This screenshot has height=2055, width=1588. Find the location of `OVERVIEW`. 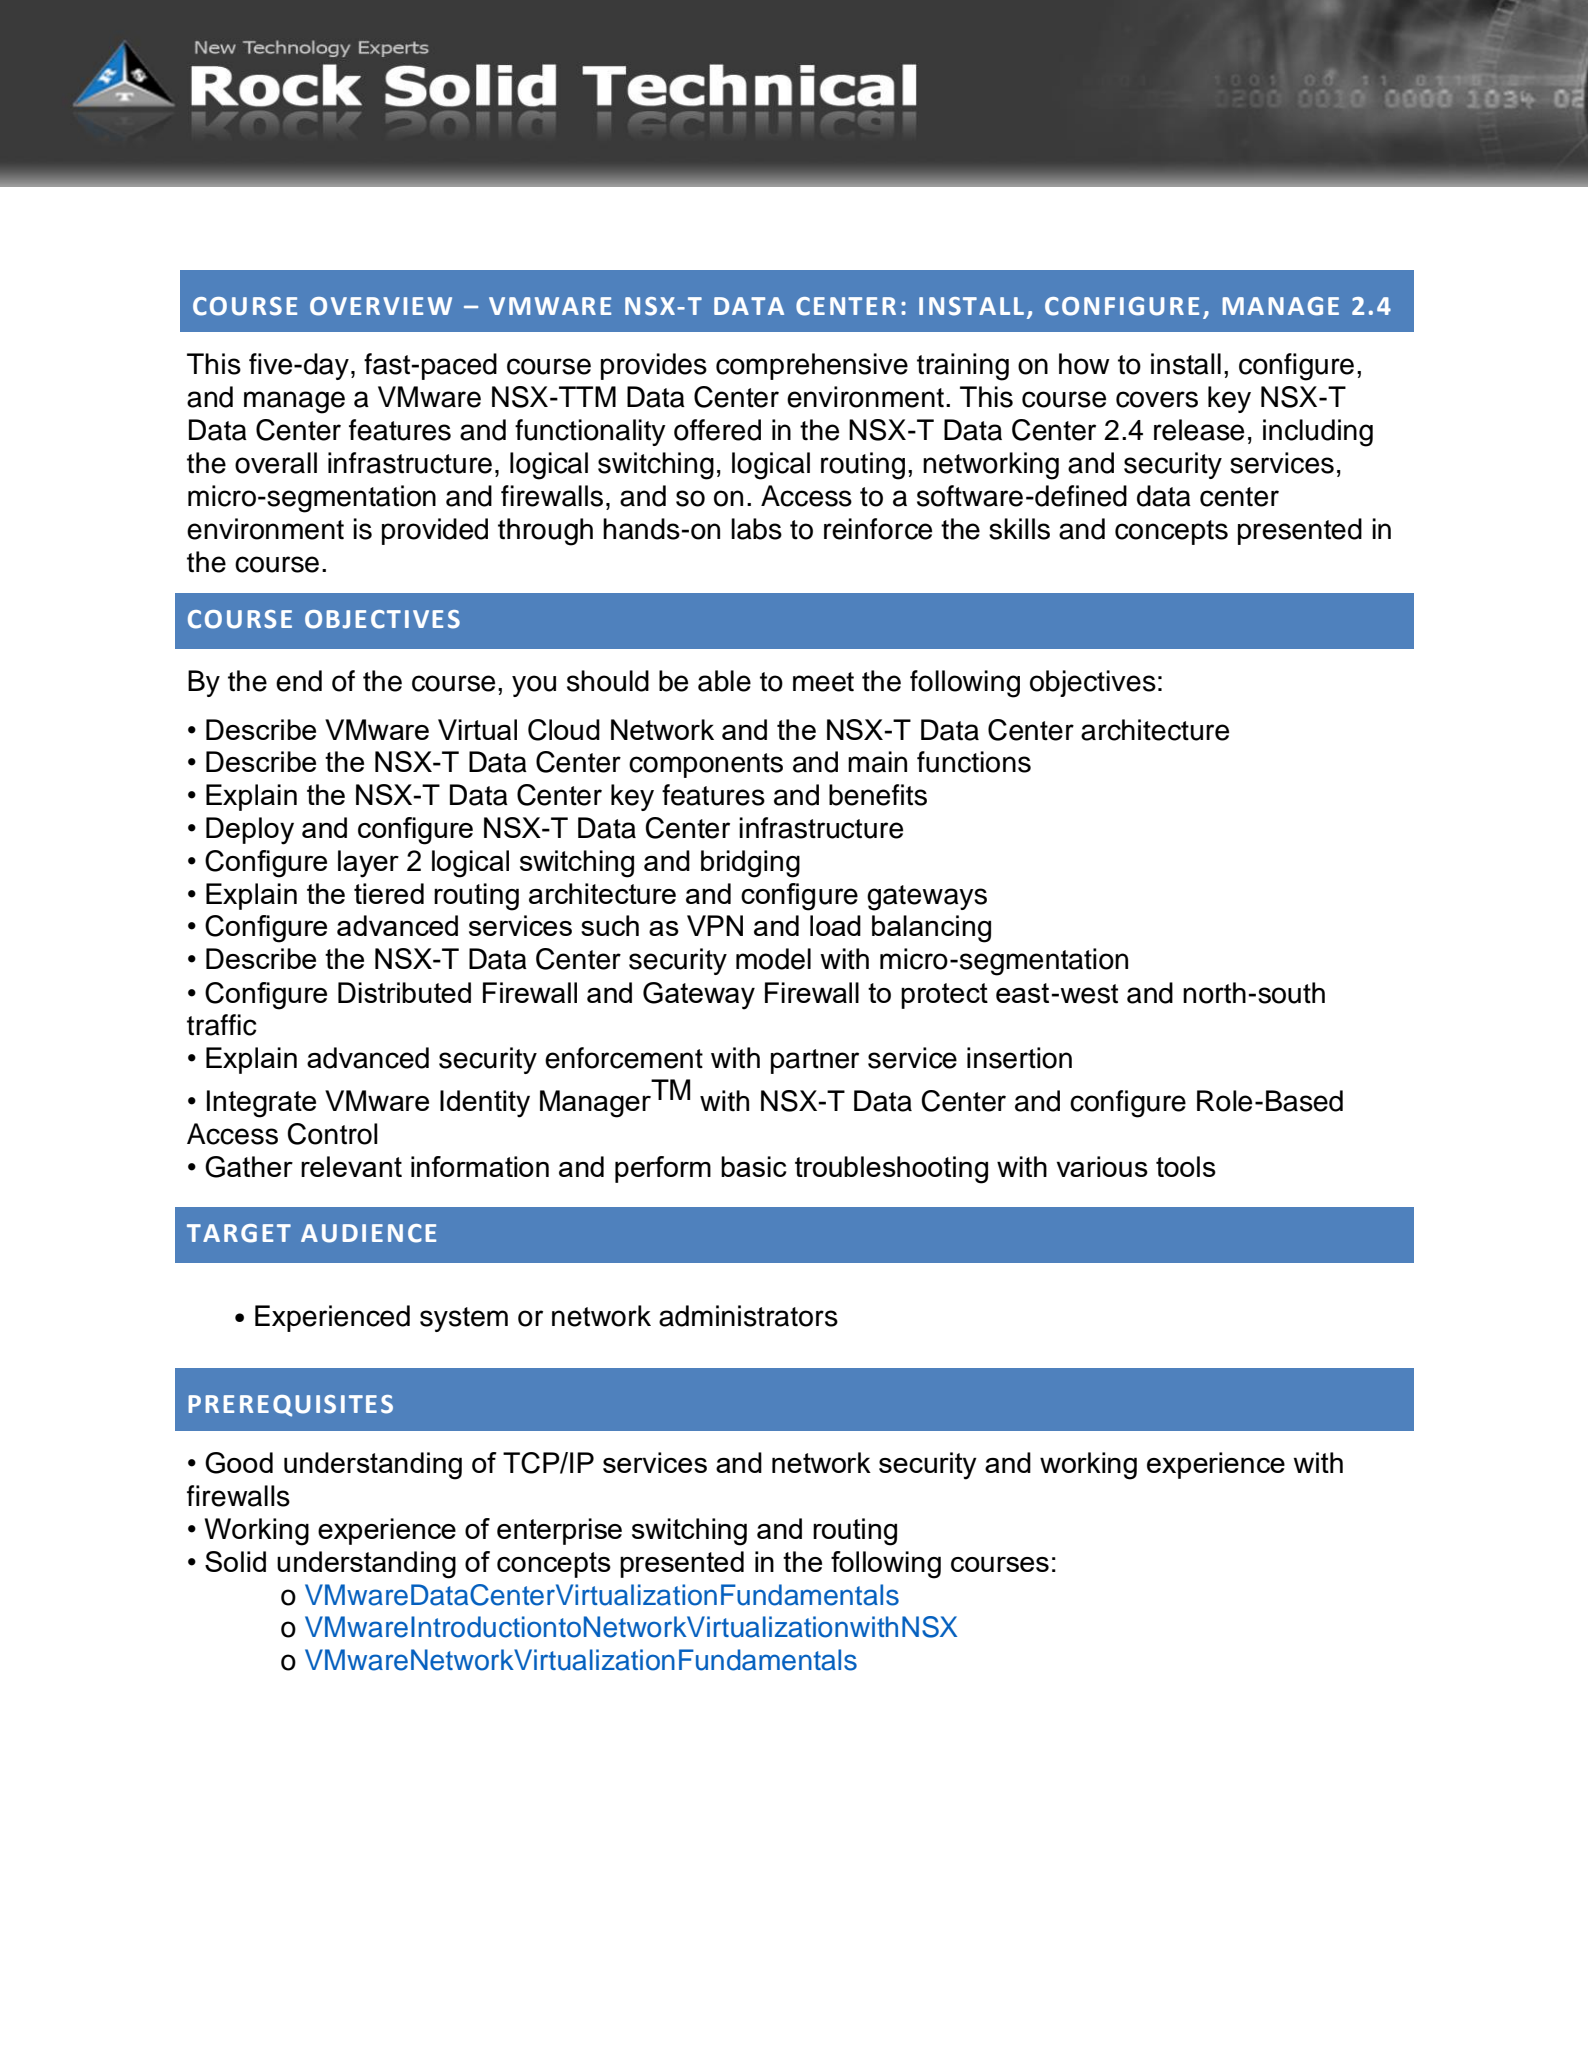

OVERVIEW is located at coordinates (381, 306).
